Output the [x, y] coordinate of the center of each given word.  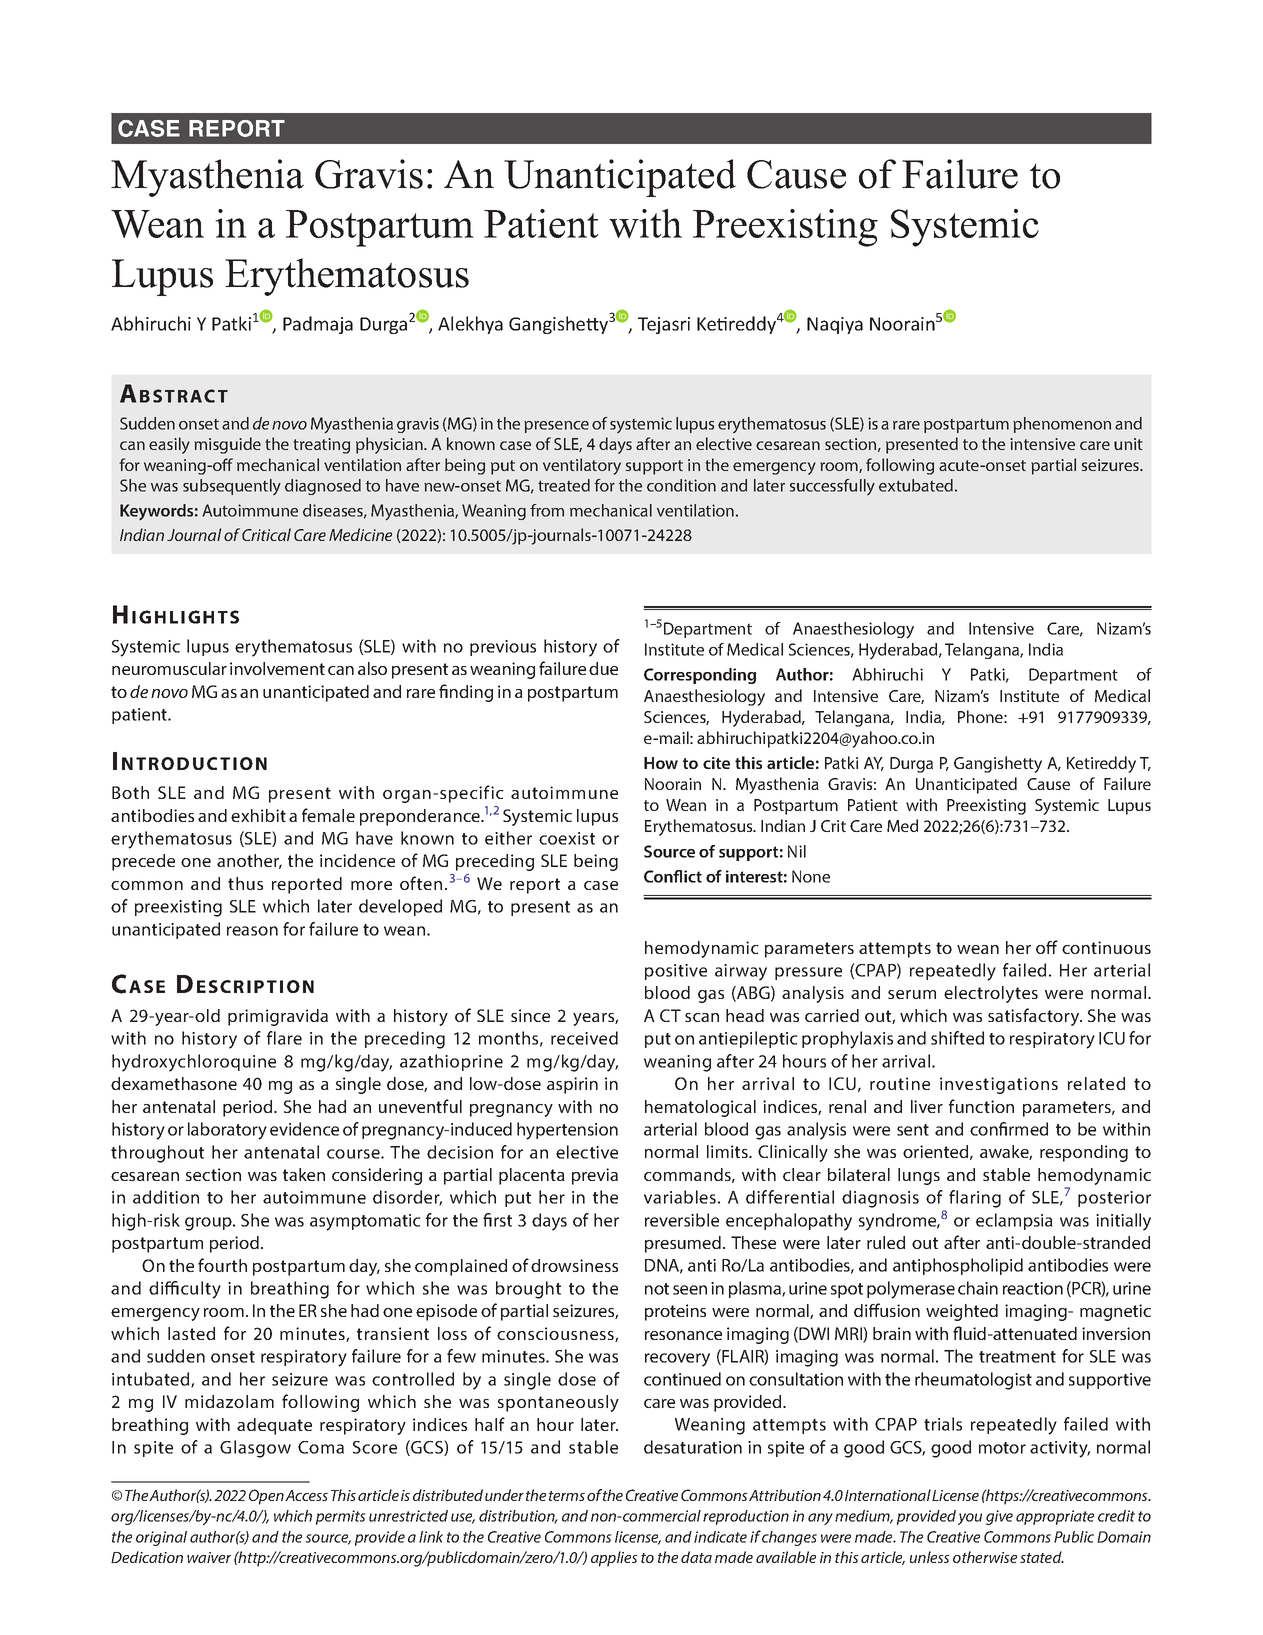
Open [266, 1497]
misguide [227, 445]
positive [676, 972]
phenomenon [1062, 425]
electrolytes [991, 994]
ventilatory [582, 466]
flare [284, 1038]
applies [614, 1559]
